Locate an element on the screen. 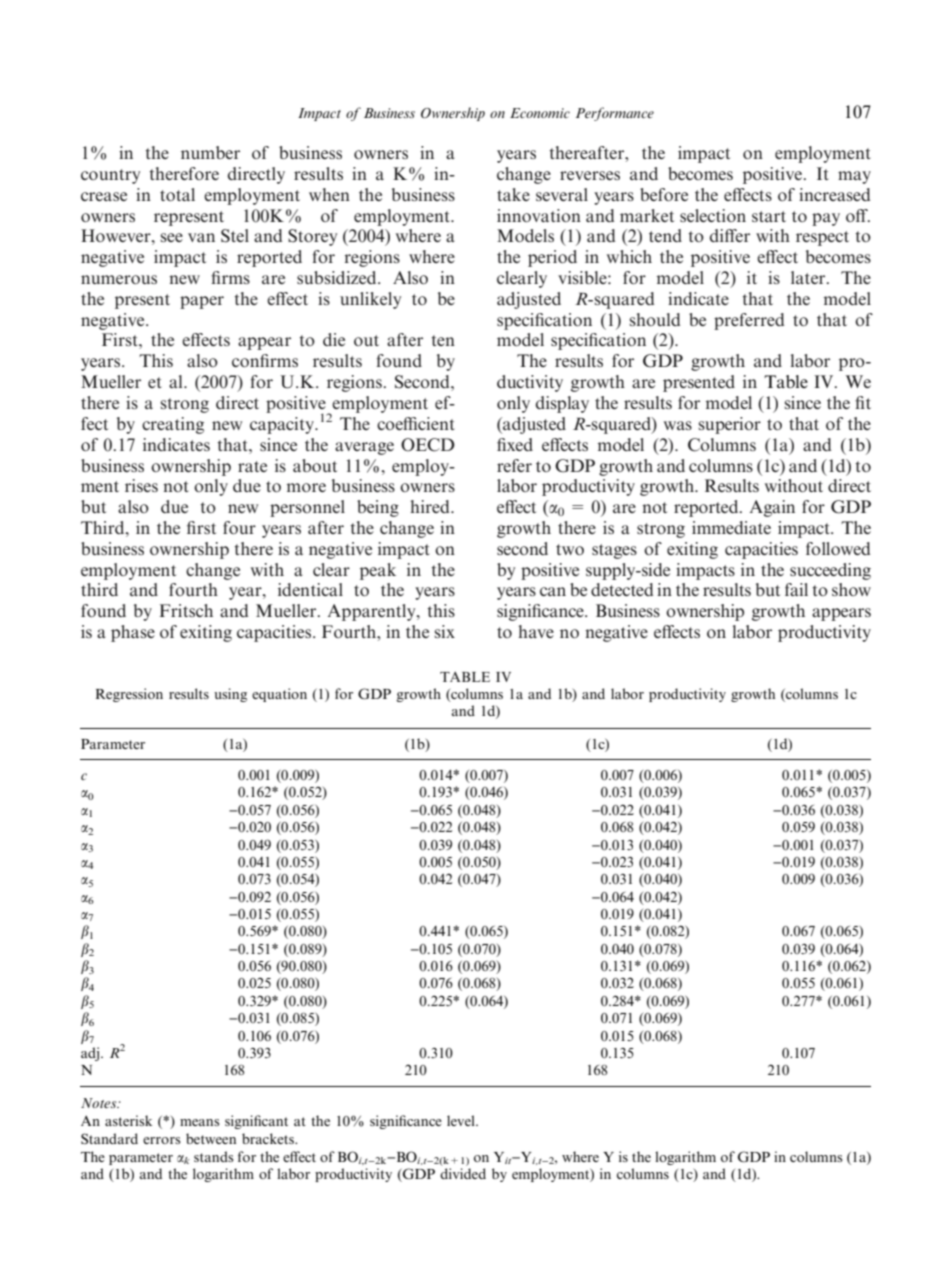 The image size is (952, 1284). Again is located at coordinates (772, 508).
